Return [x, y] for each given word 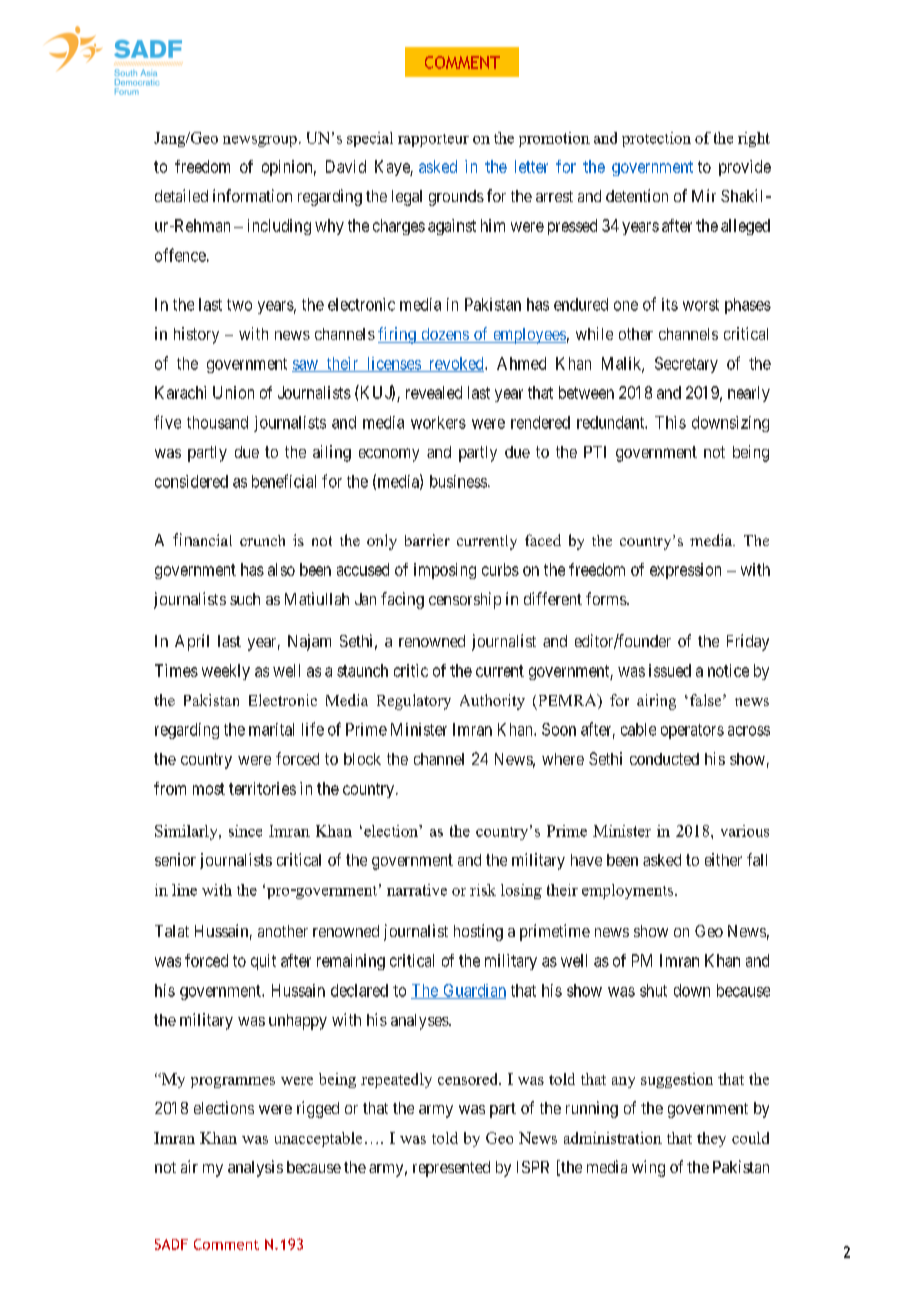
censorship [465, 600]
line [184, 890]
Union [233, 392]
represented [451, 1169]
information [252, 195]
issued [670, 670]
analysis [255, 1168]
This [670, 422]
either [723, 859]
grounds [456, 198]
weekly [226, 672]
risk [483, 890]
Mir [704, 195]
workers [438, 422]
